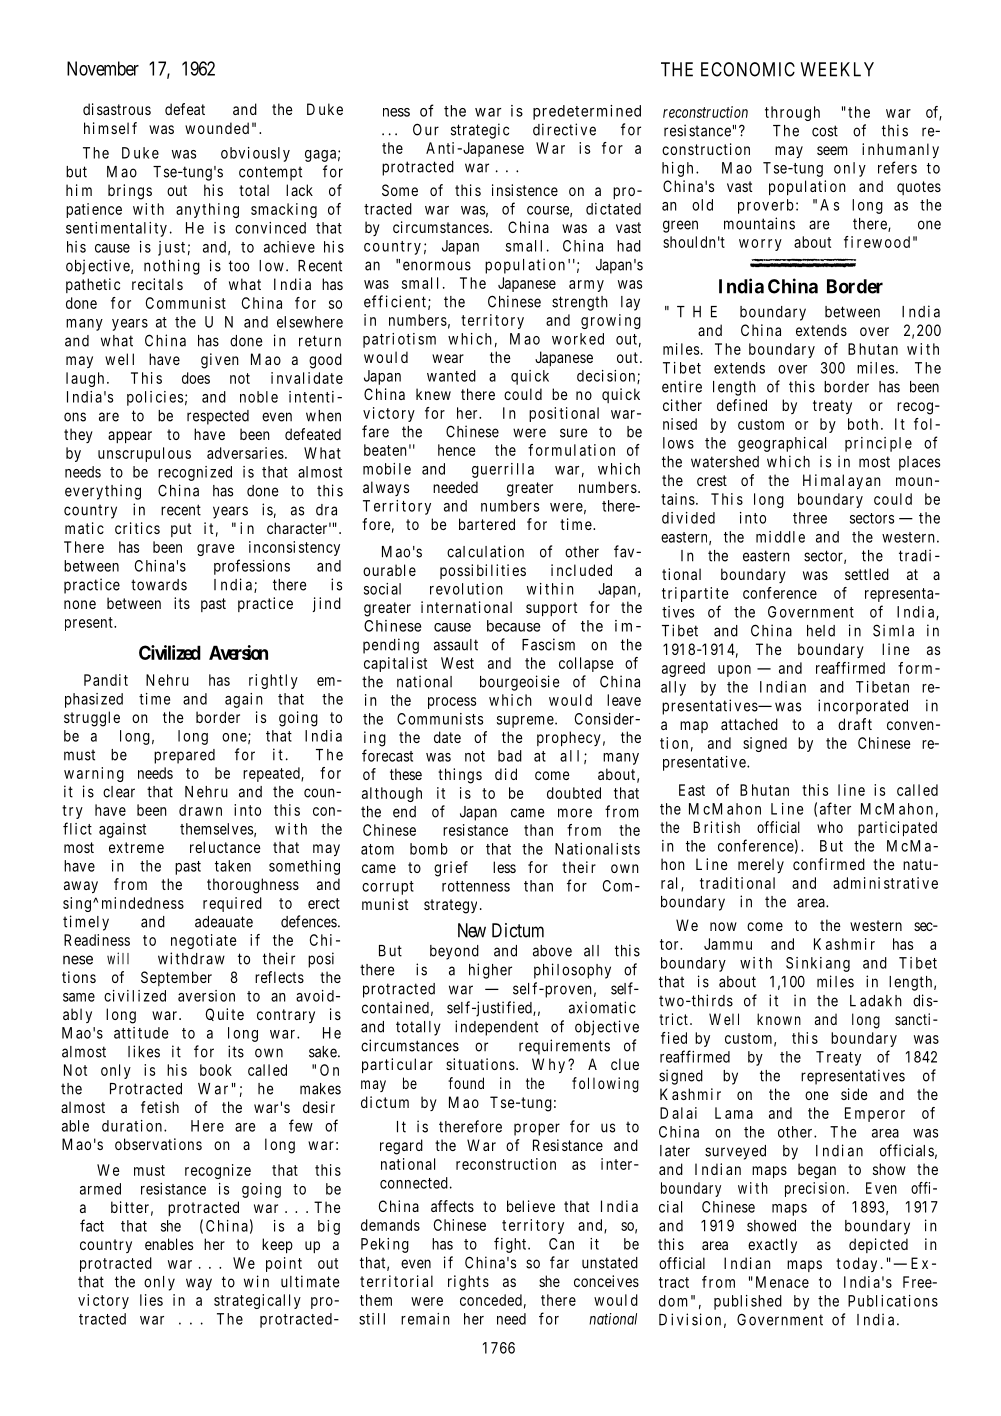 The height and width of the image is (1416, 1001). I want to click on conceded, so click(491, 1300).
